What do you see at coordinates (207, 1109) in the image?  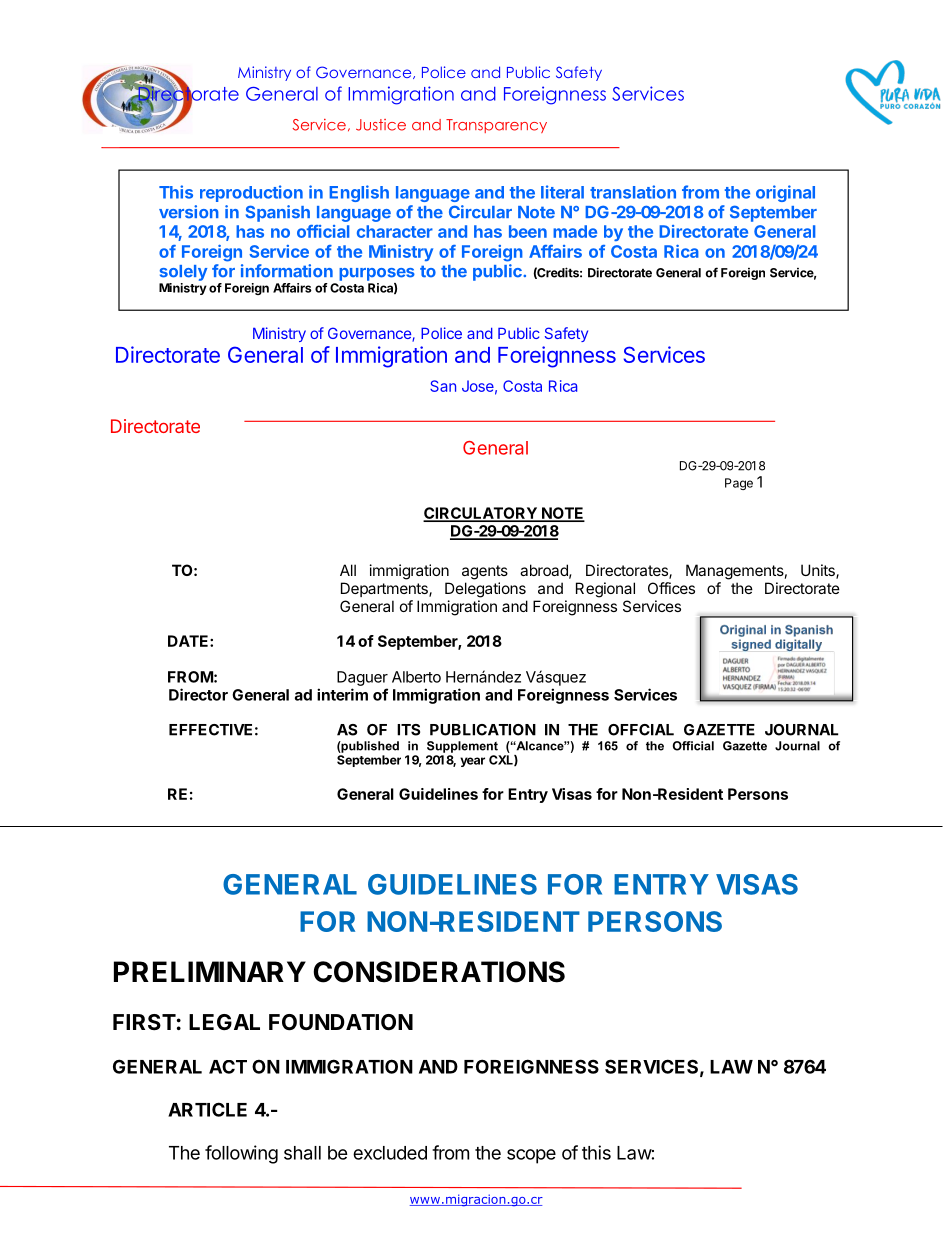 I see `ARTICLE` at bounding box center [207, 1109].
